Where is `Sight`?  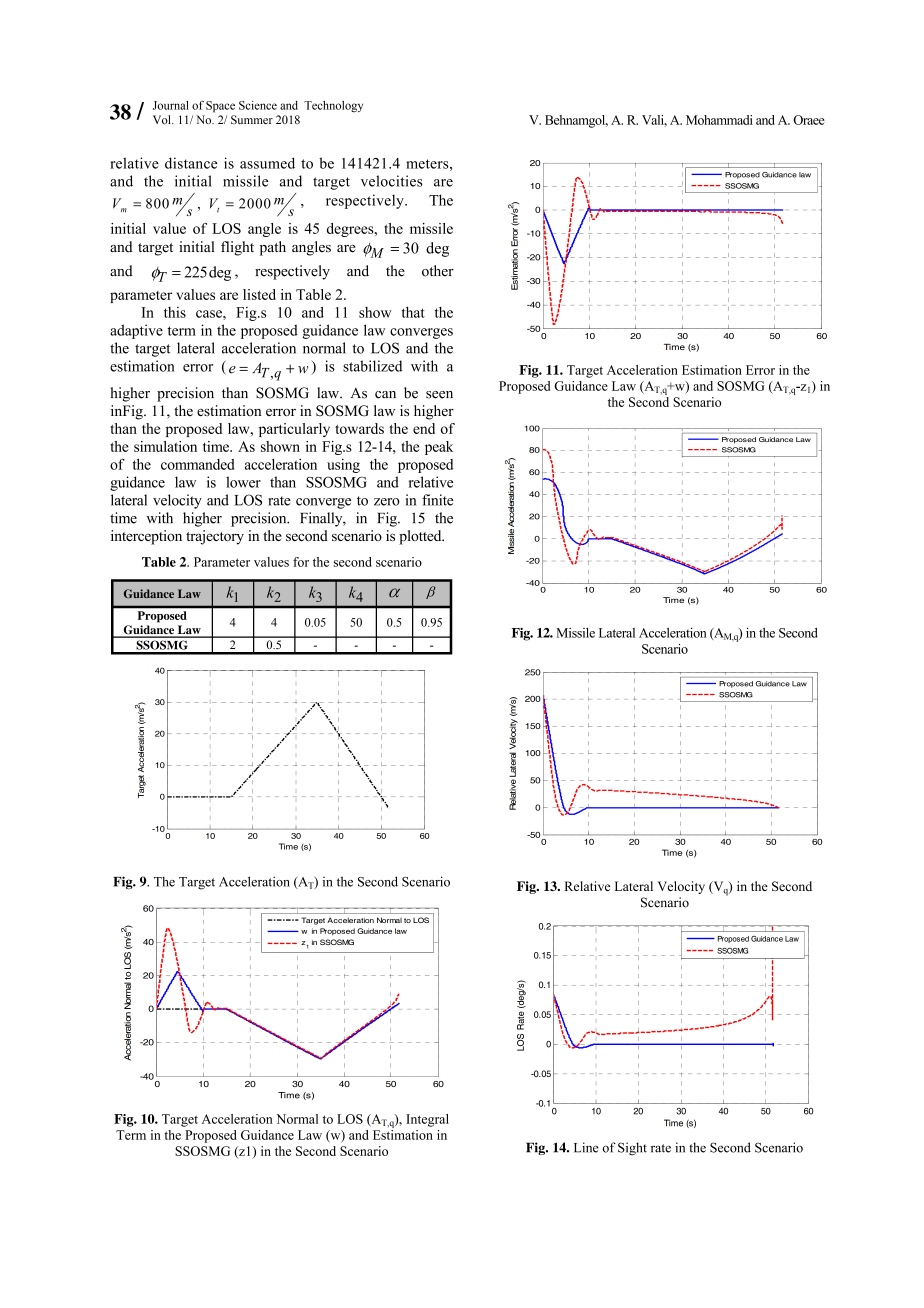 Sight is located at coordinates (632, 1149).
